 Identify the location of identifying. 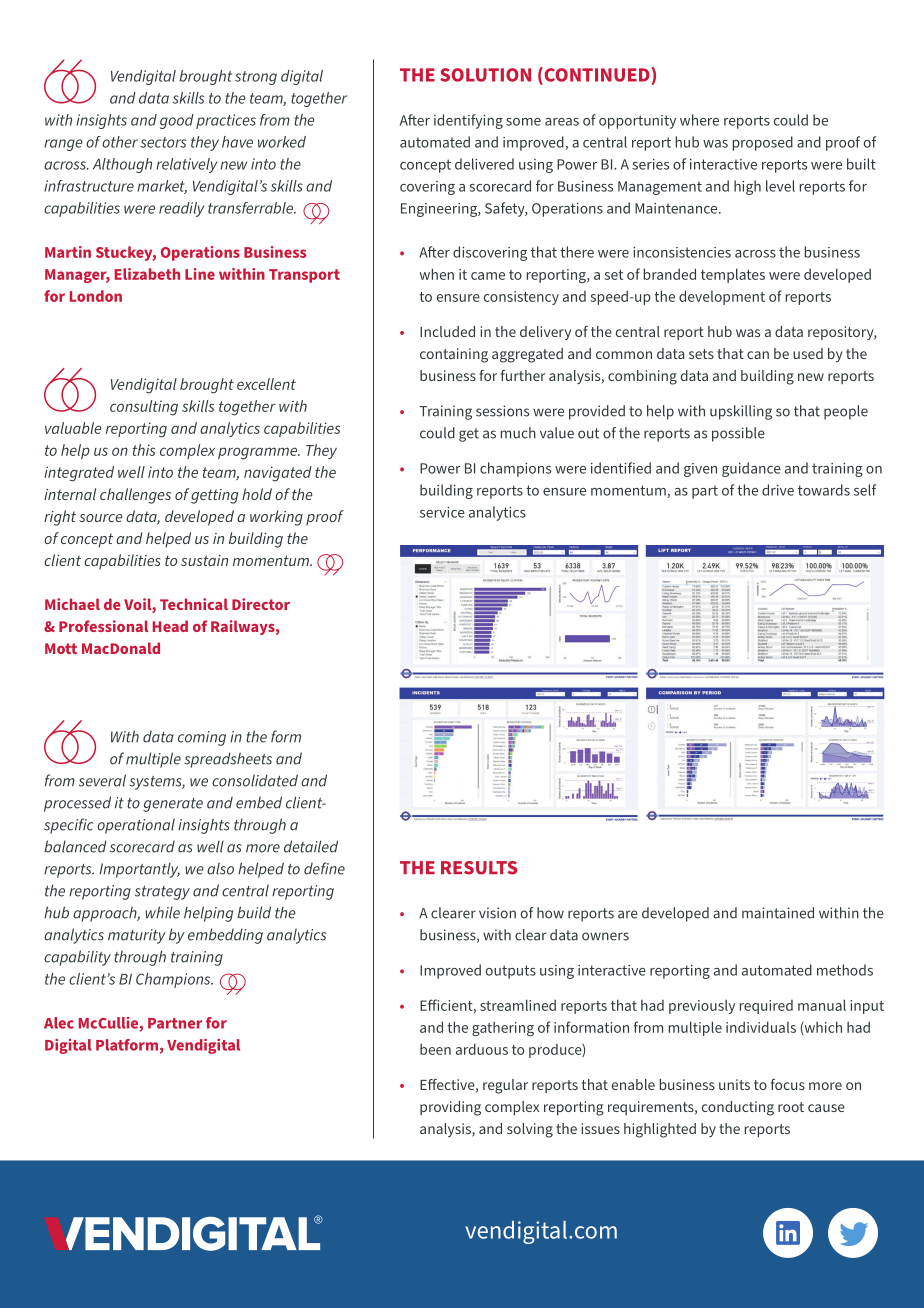
(468, 121).
